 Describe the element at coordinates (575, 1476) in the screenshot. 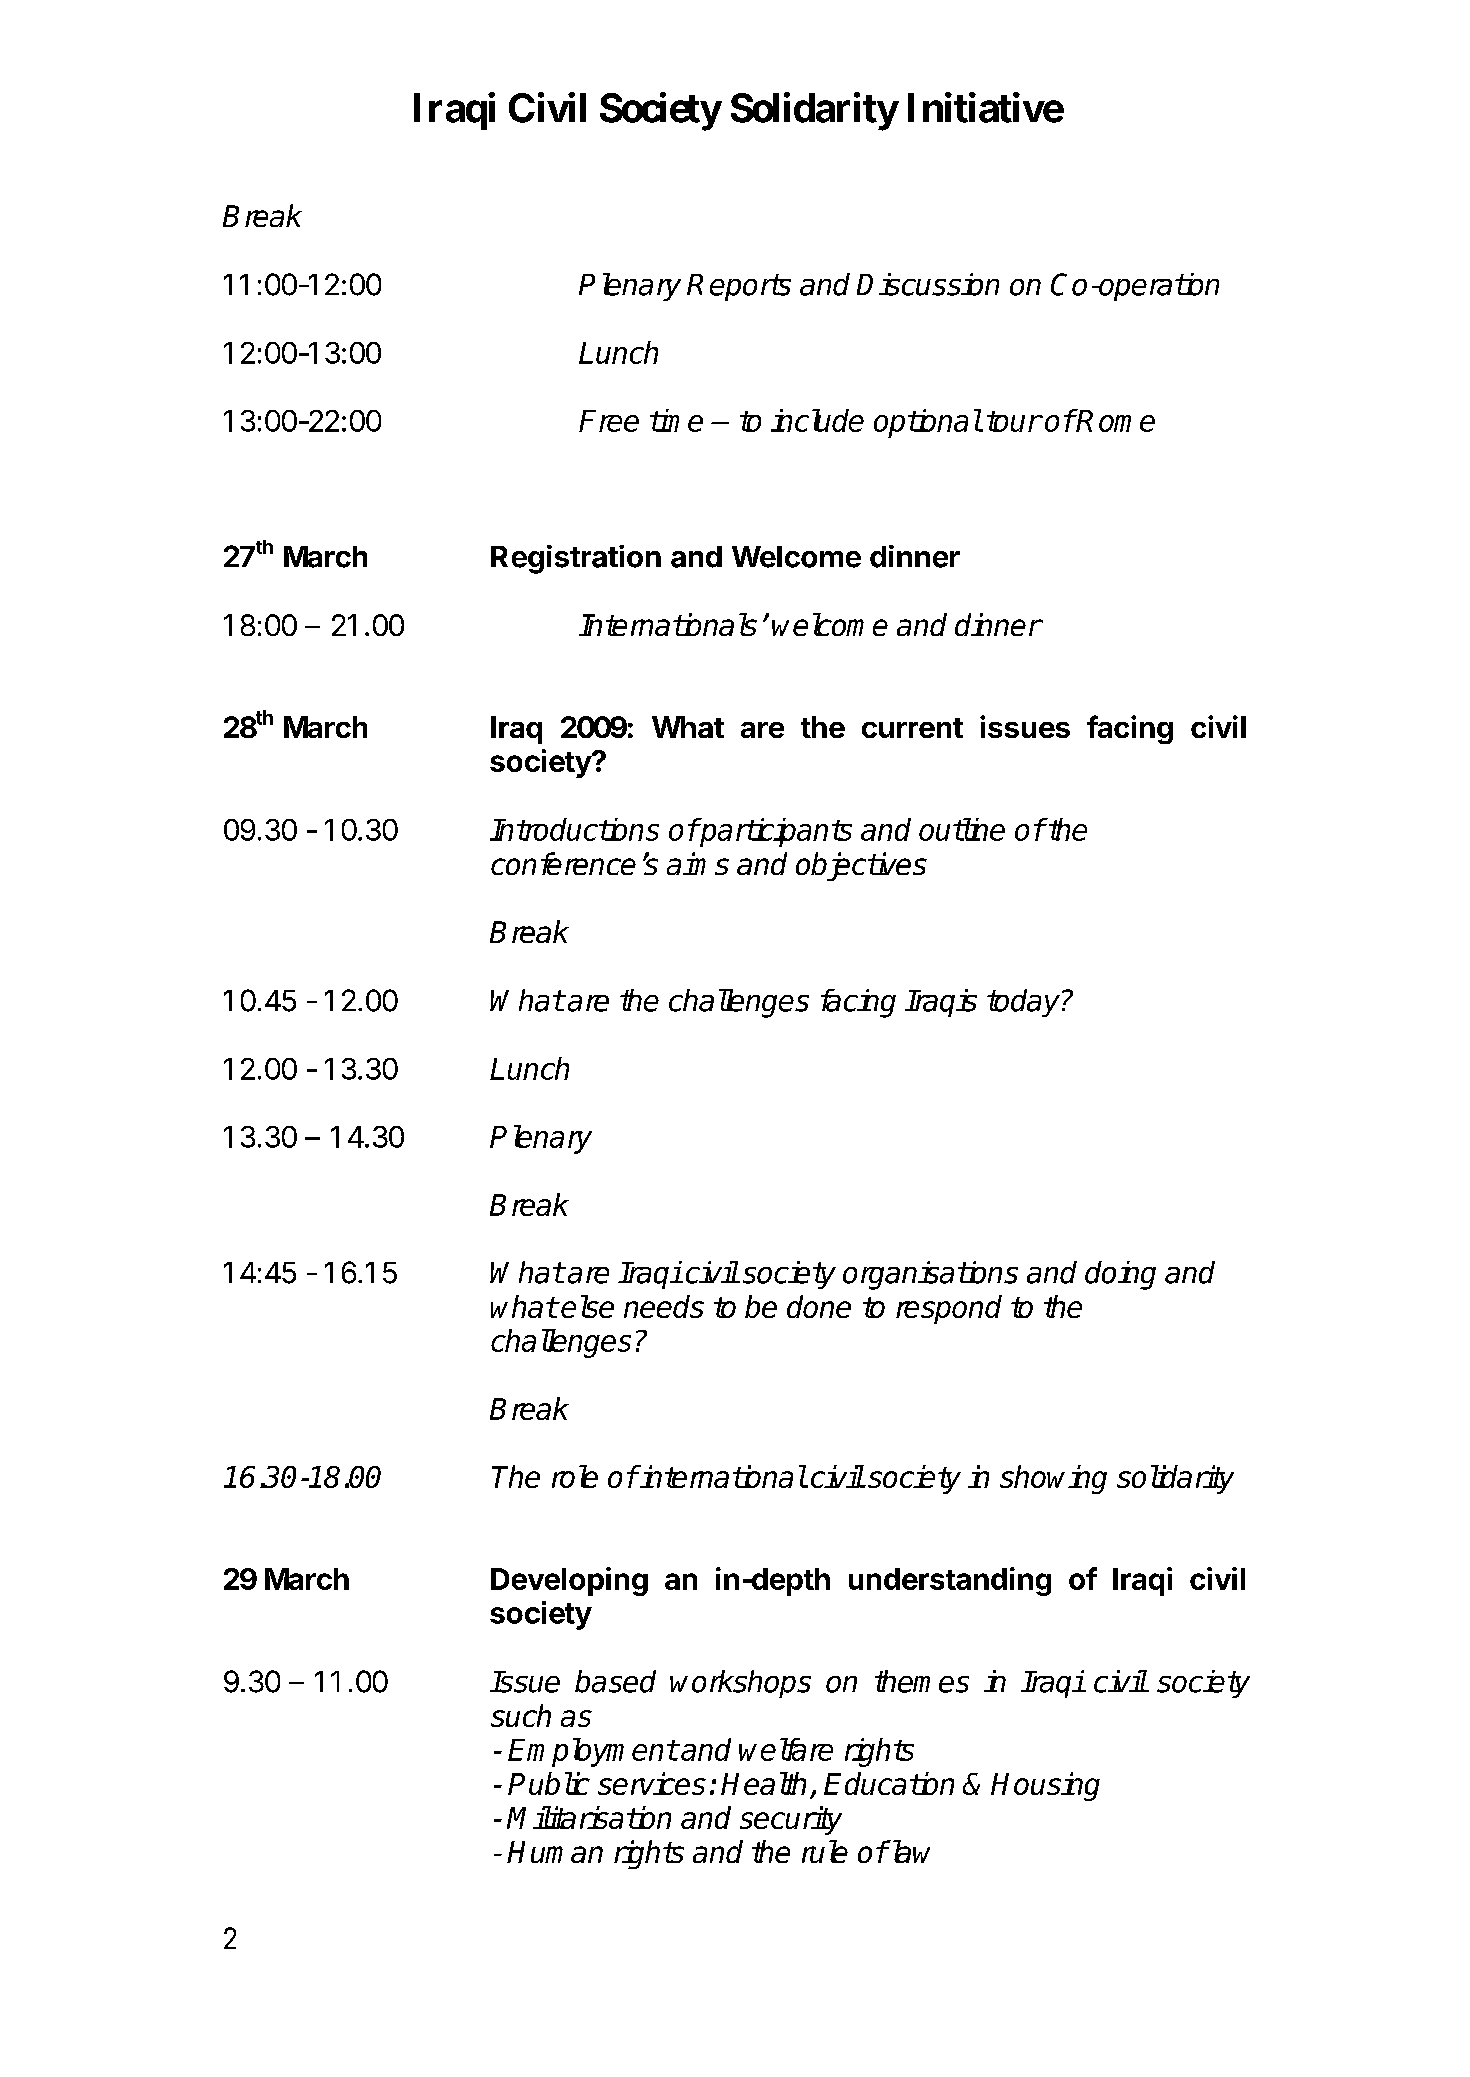

I see `role` at that location.
